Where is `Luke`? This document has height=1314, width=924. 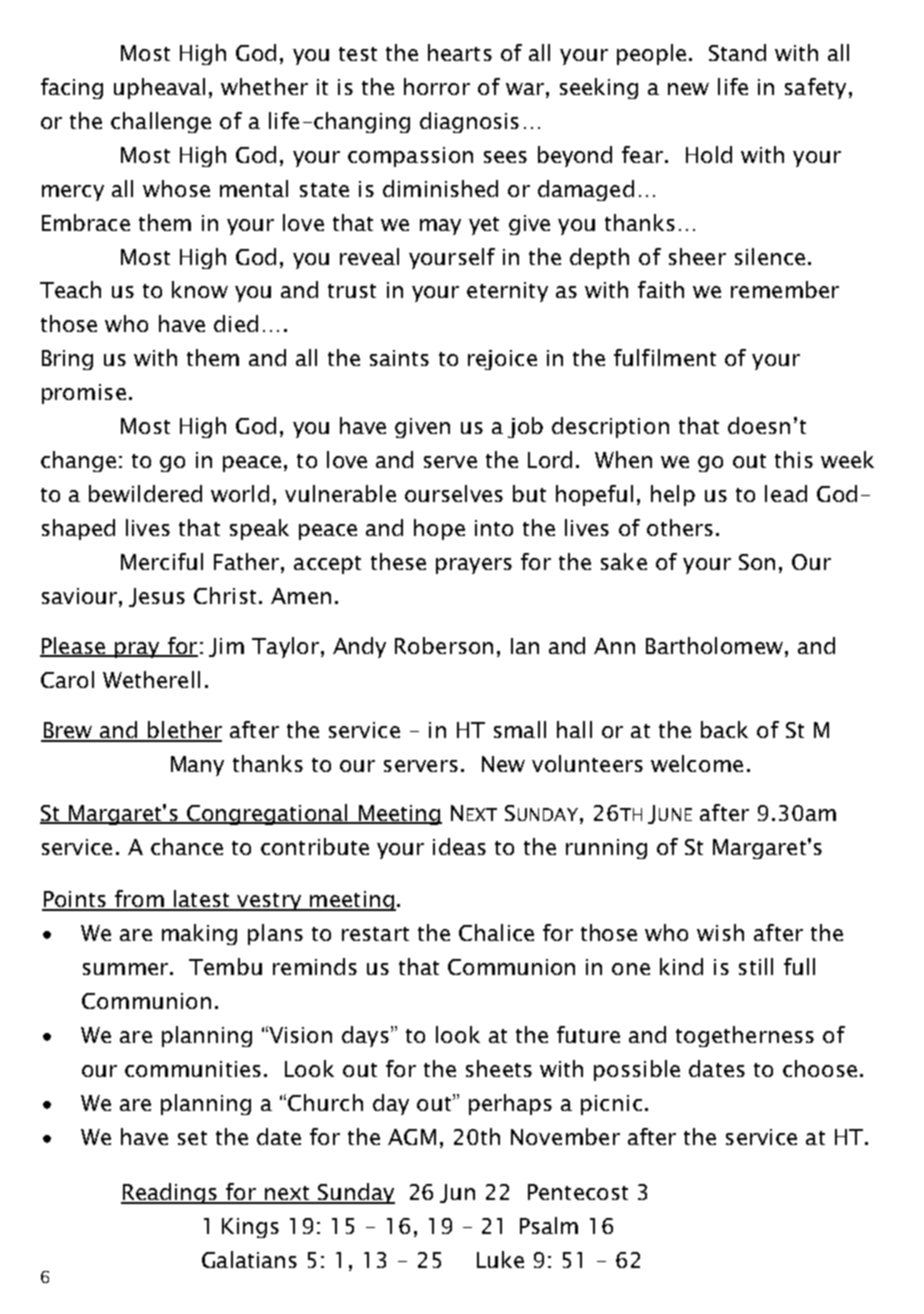 Luke is located at coordinates (500, 1259).
